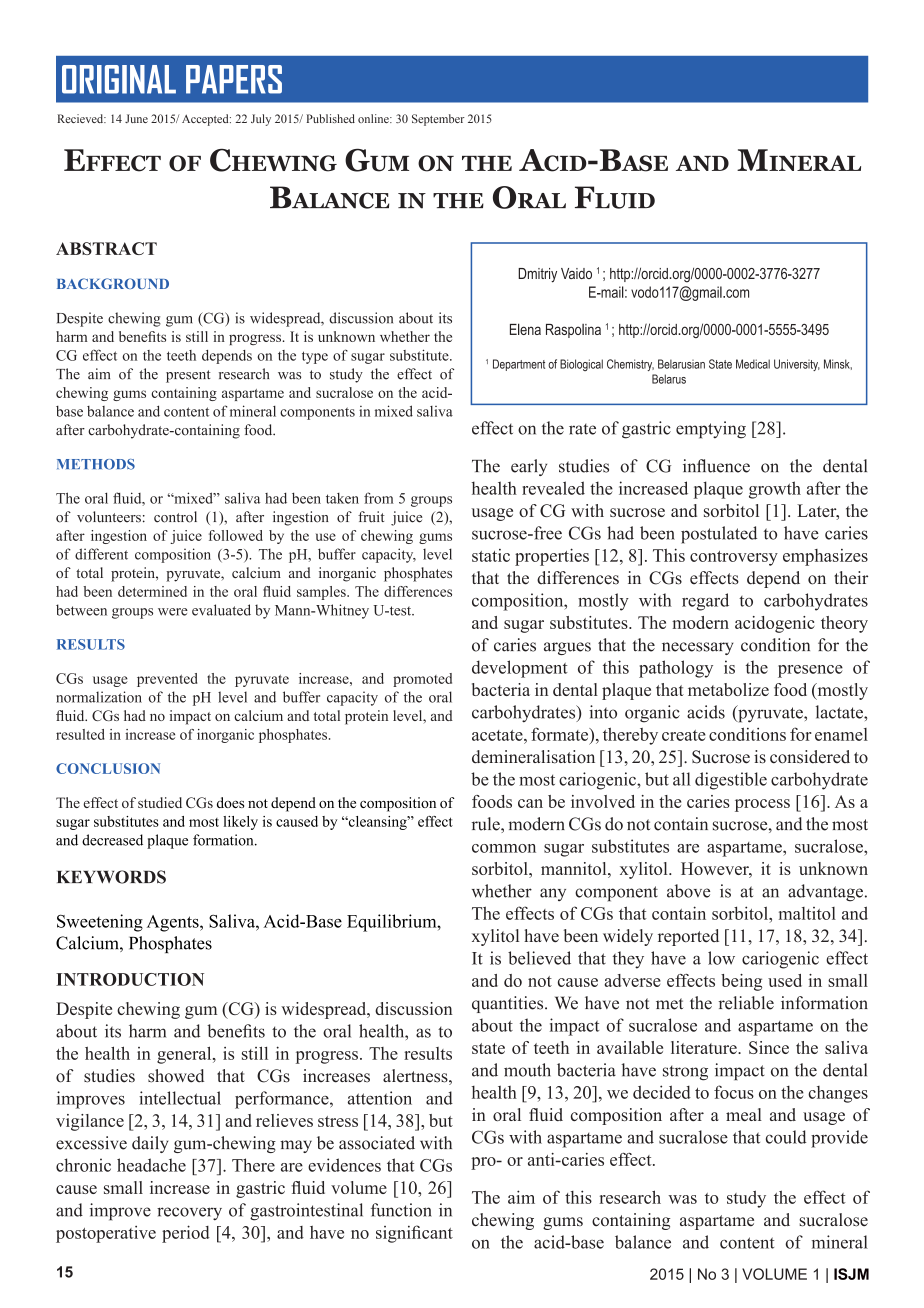 The height and width of the document is (1308, 924). Describe the element at coordinates (438, 120) in the document. I see `September` at that location.
